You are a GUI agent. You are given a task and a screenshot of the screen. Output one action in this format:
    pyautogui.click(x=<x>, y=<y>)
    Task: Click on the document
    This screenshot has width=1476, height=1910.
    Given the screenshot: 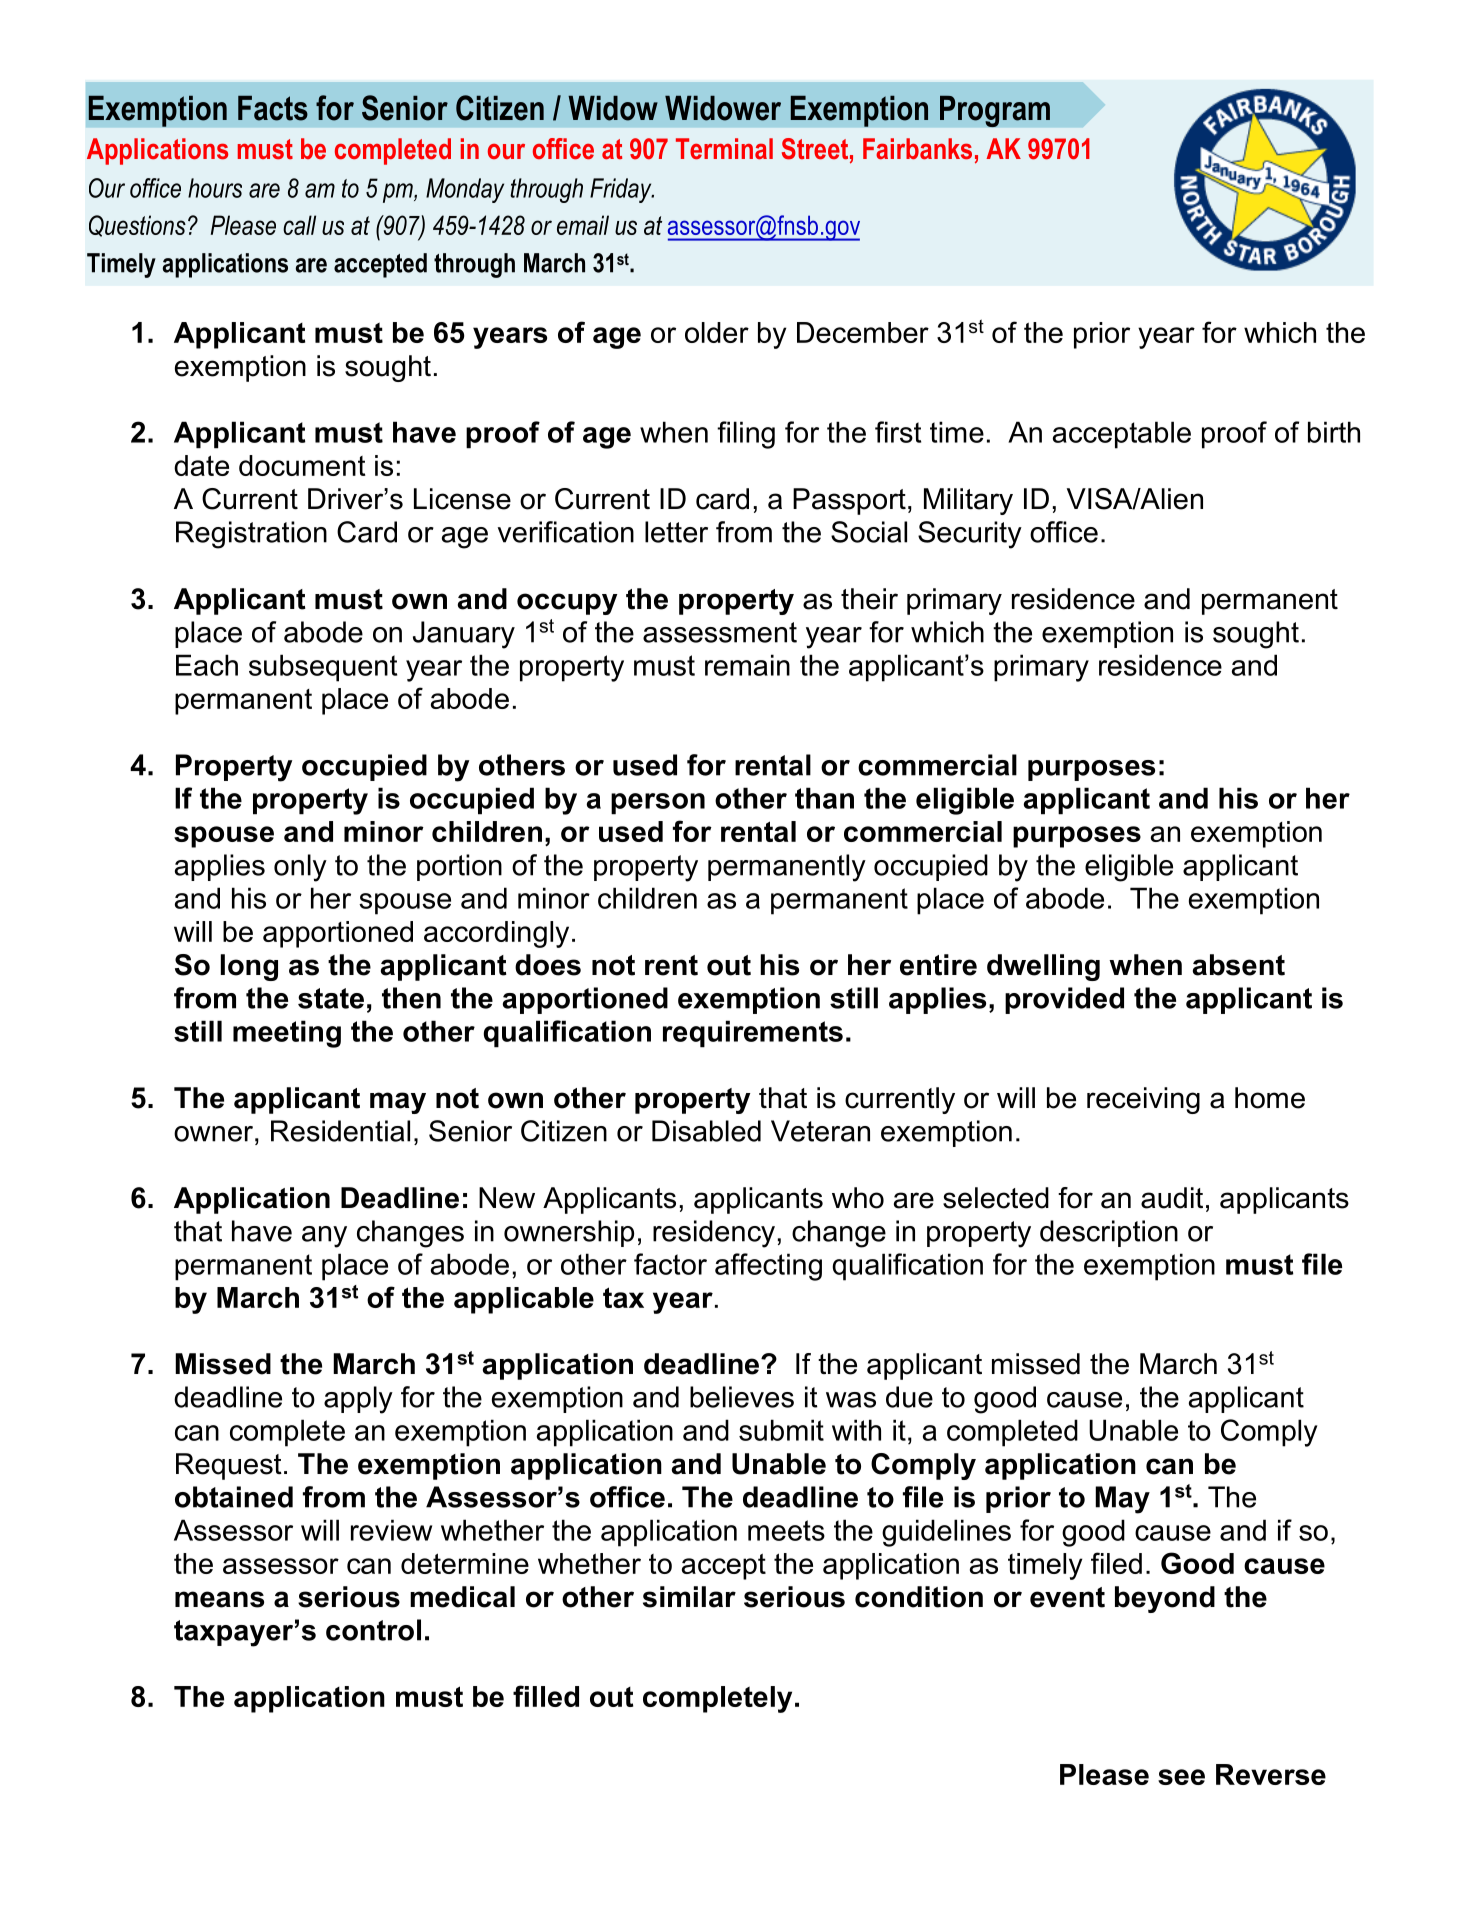 What is the action you would take?
    pyautogui.click(x=302, y=465)
